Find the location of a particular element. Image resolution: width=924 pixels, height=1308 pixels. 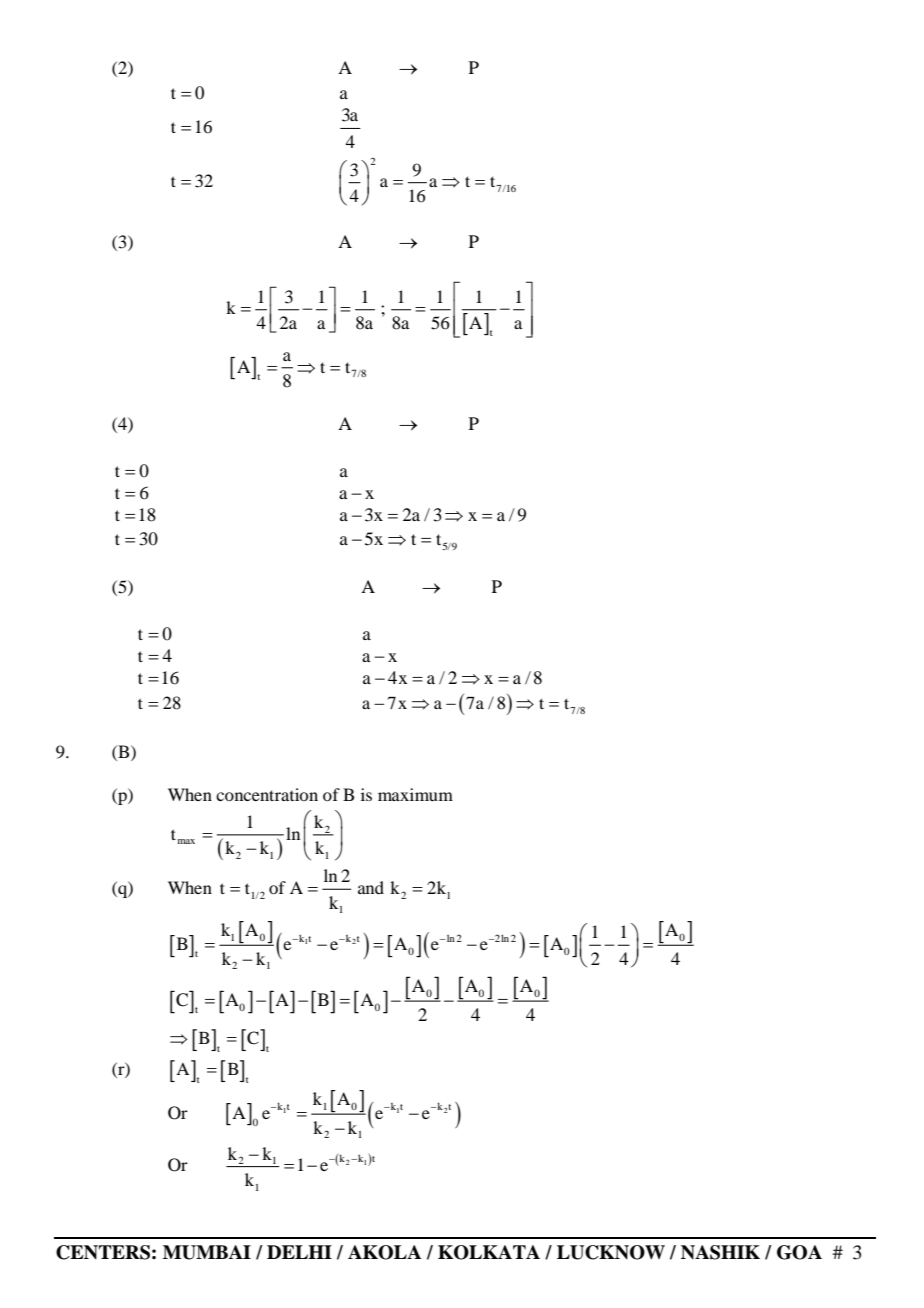

KOLKATA is located at coordinates (489, 1252).
